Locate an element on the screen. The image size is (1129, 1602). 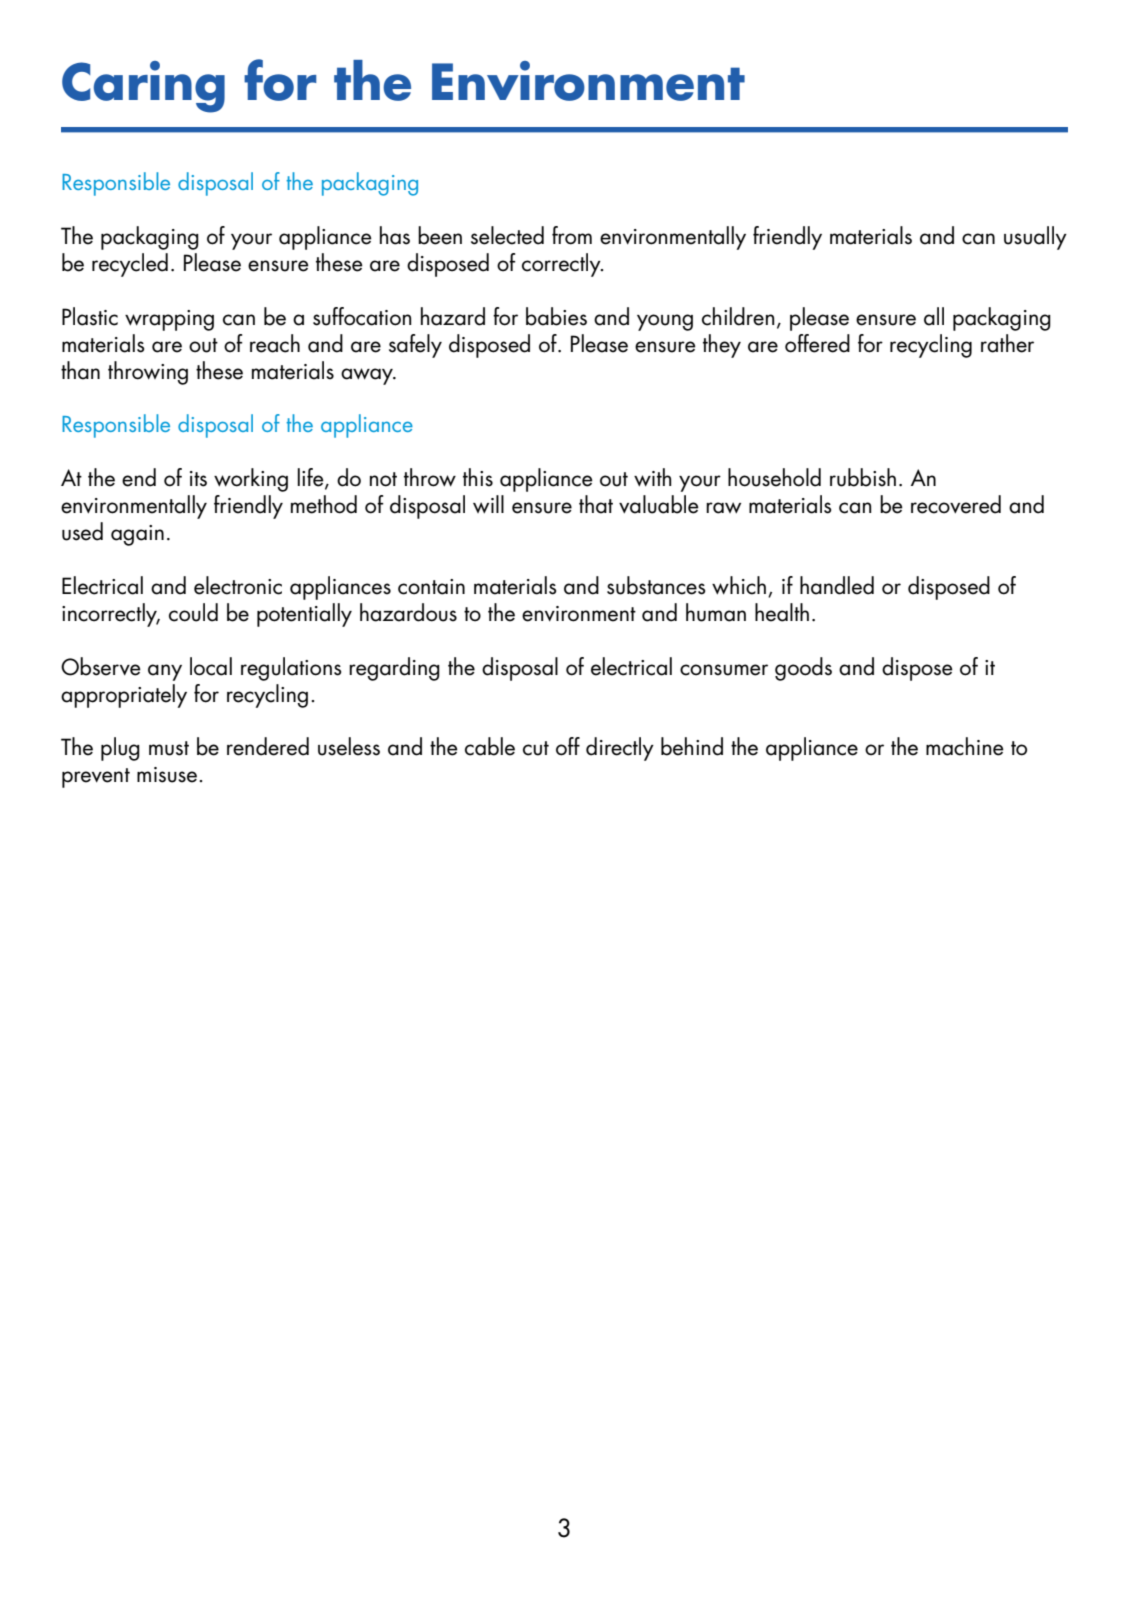
usually is located at coordinates (1035, 238).
